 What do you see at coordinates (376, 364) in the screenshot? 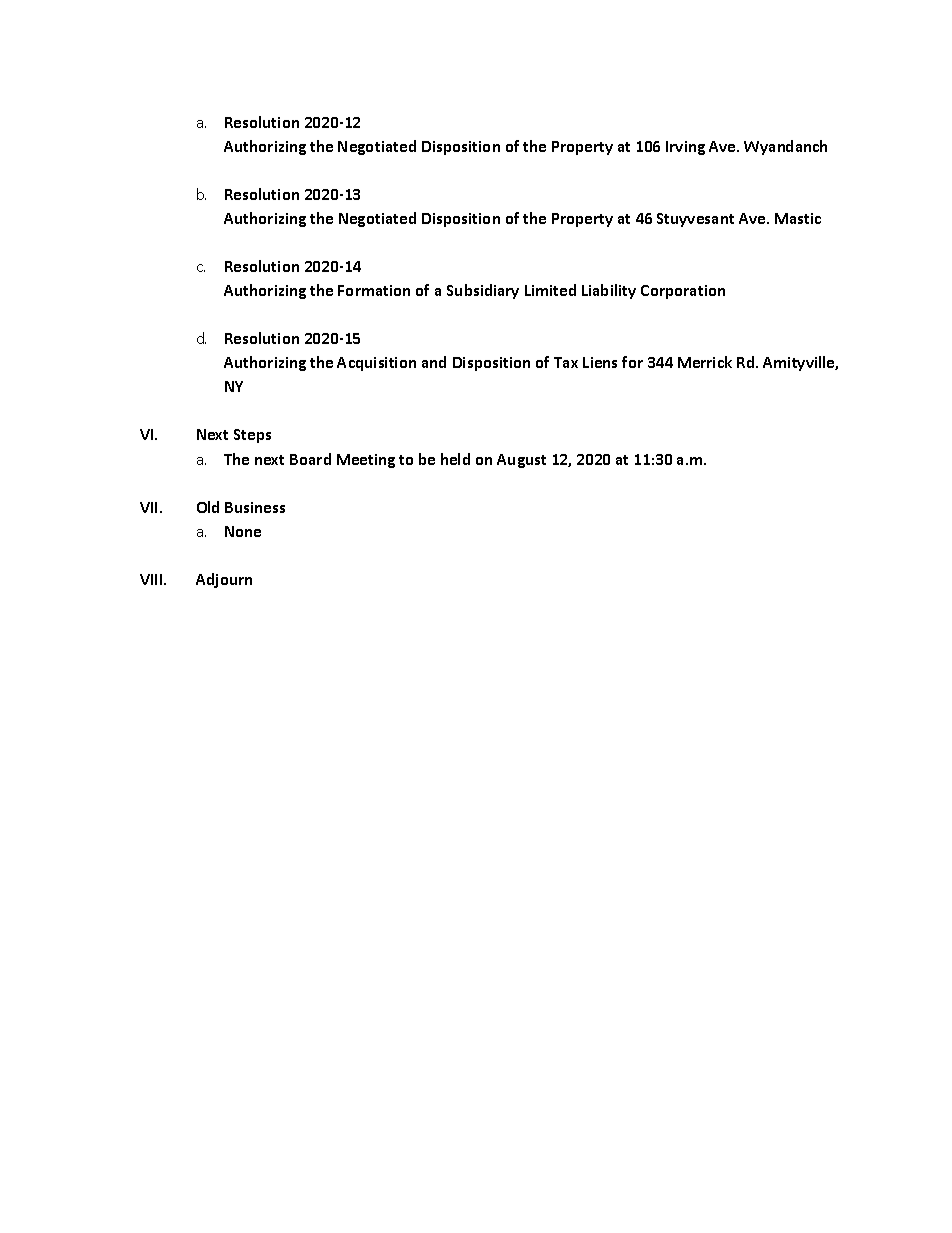
I see `Acquisition` at bounding box center [376, 364].
